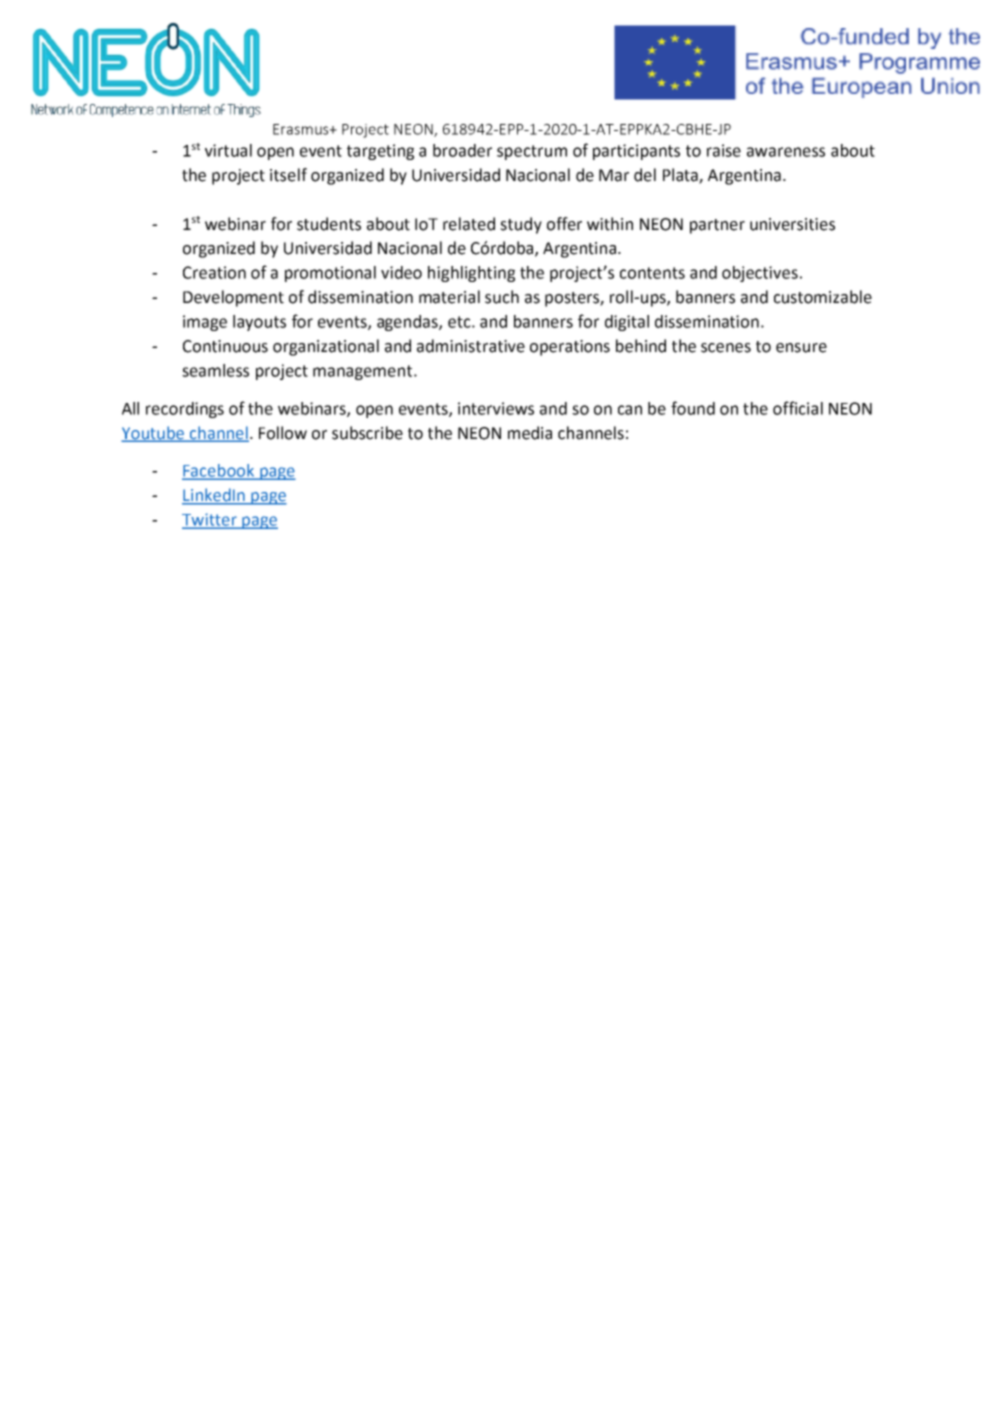  I want to click on virtual, so click(228, 150).
